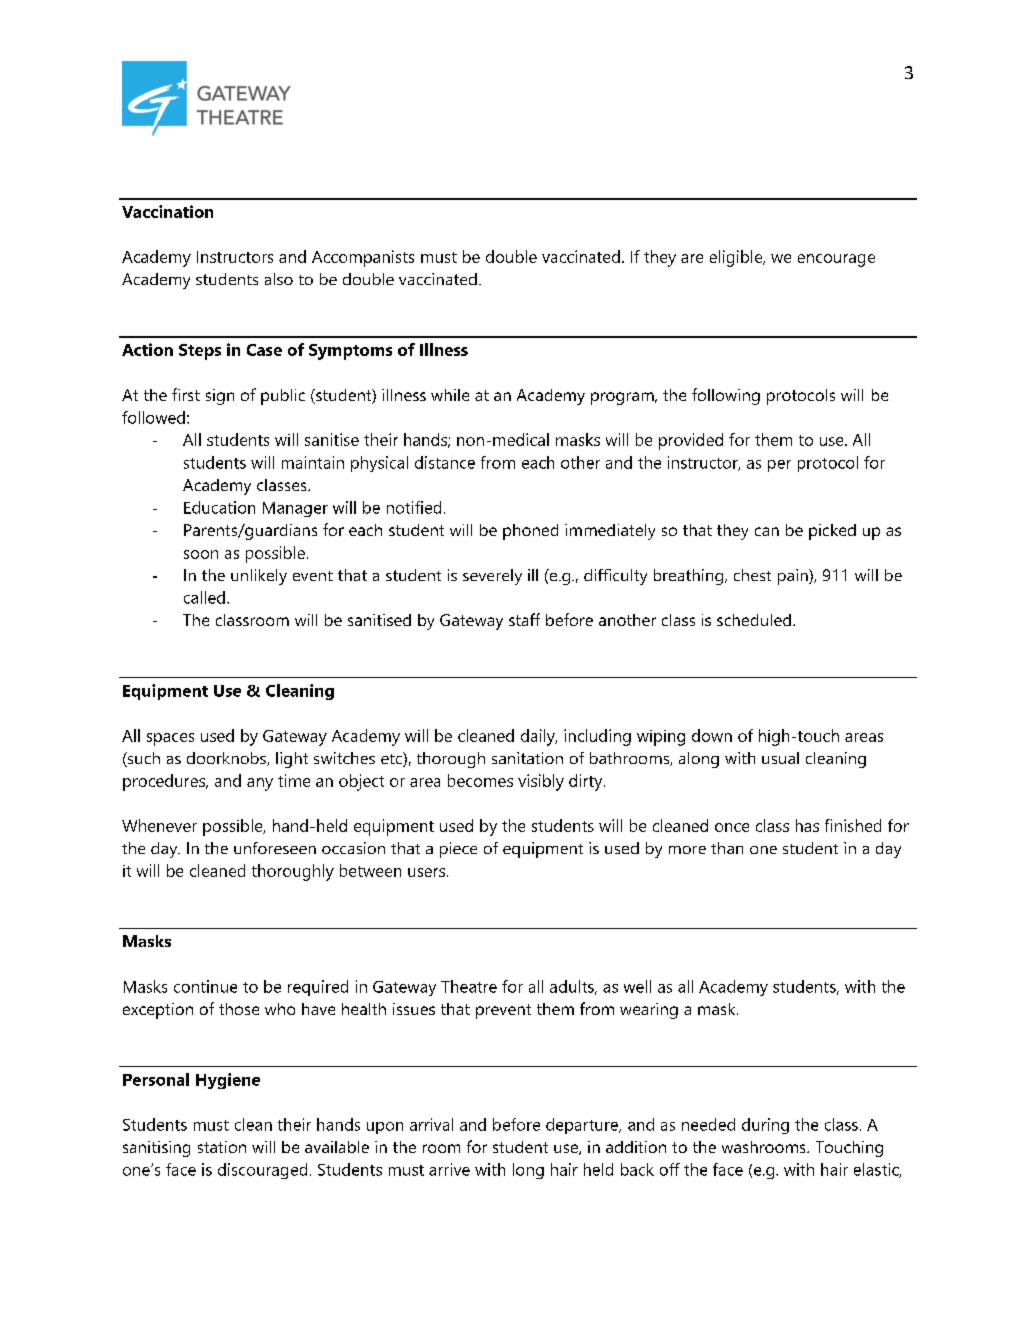  What do you see at coordinates (222, 1147) in the screenshot?
I see `station` at bounding box center [222, 1147].
